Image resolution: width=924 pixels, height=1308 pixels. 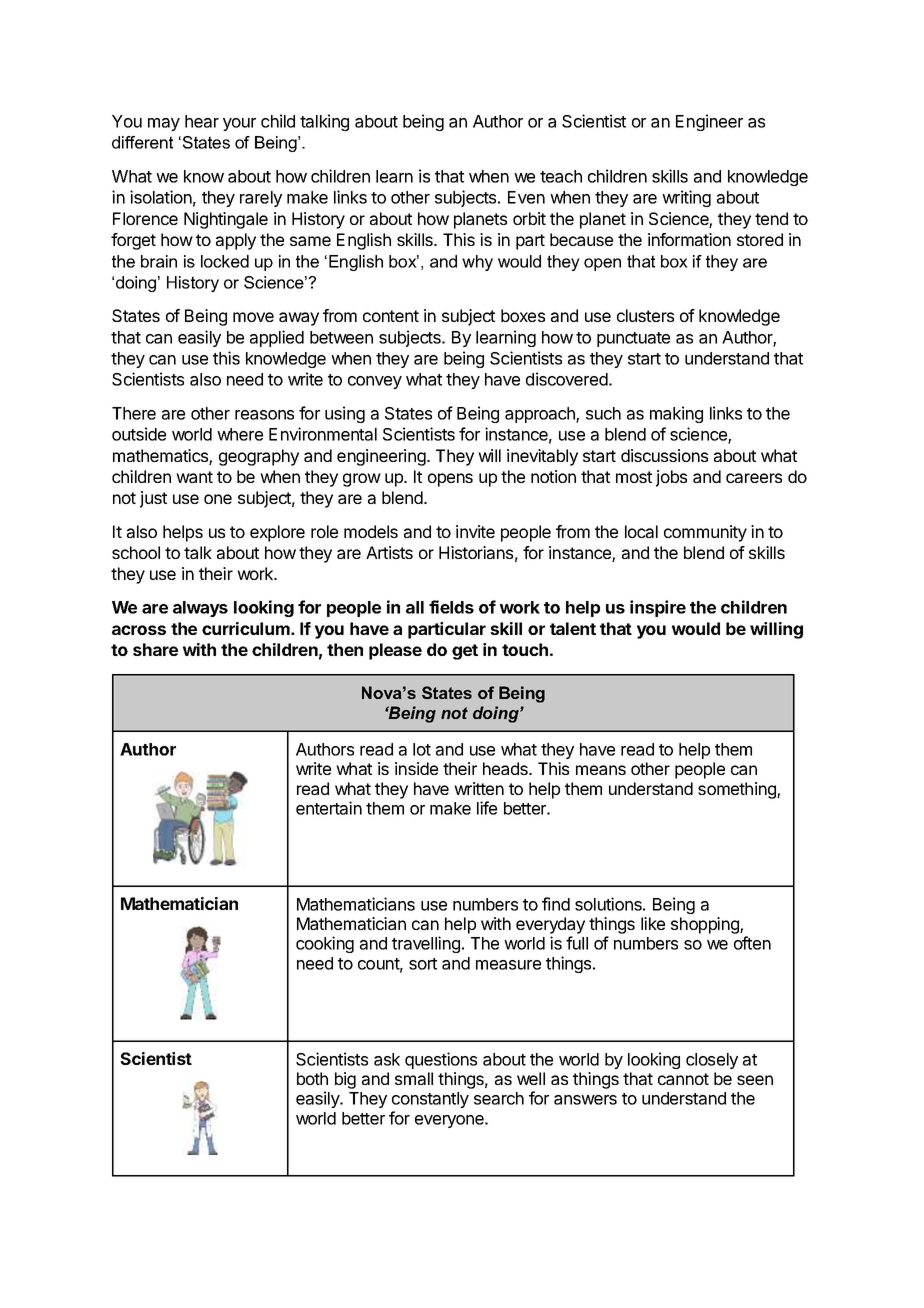 What do you see at coordinates (194, 477) in the document?
I see `want` at bounding box center [194, 477].
